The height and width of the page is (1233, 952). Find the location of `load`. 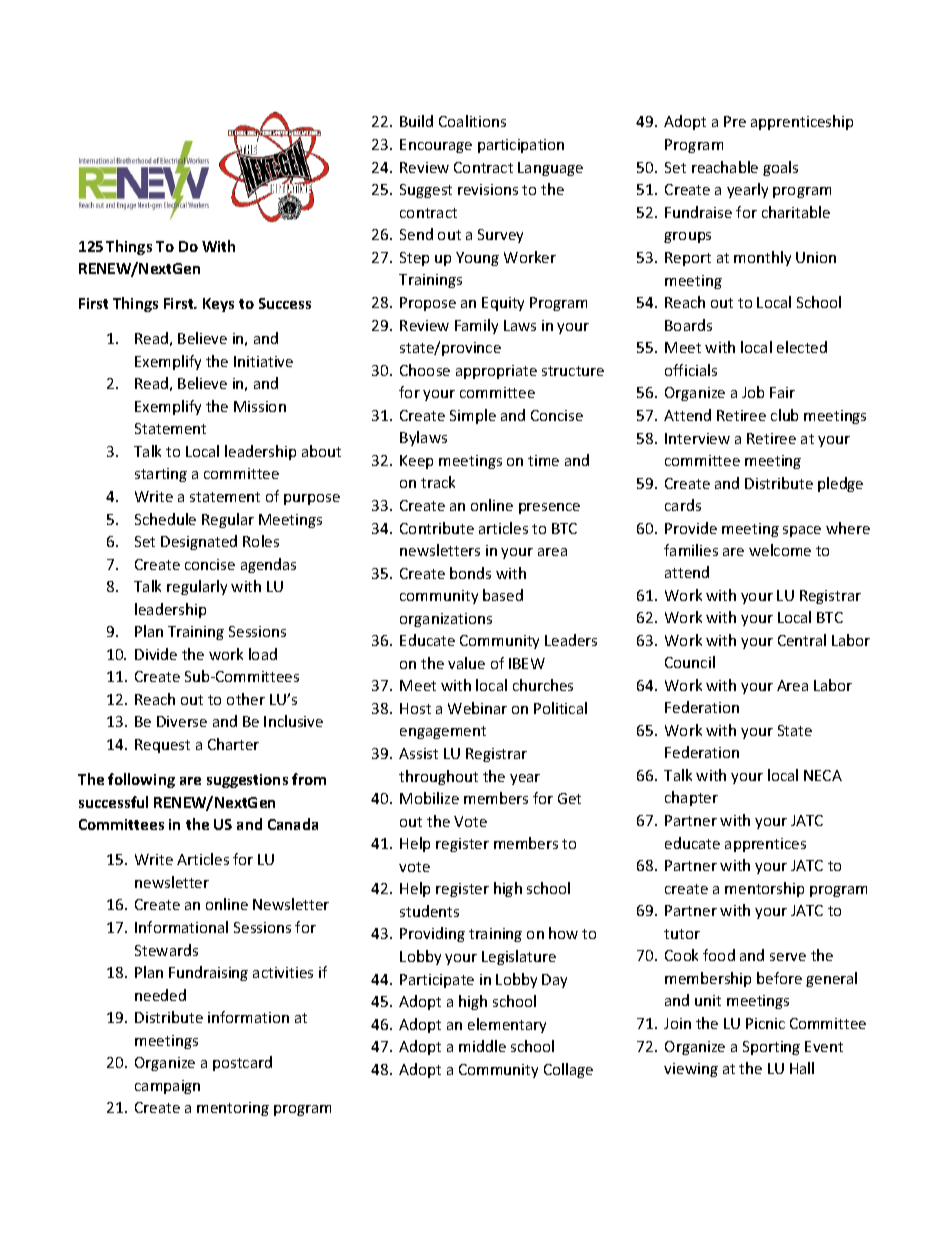

load is located at coordinates (263, 654).
